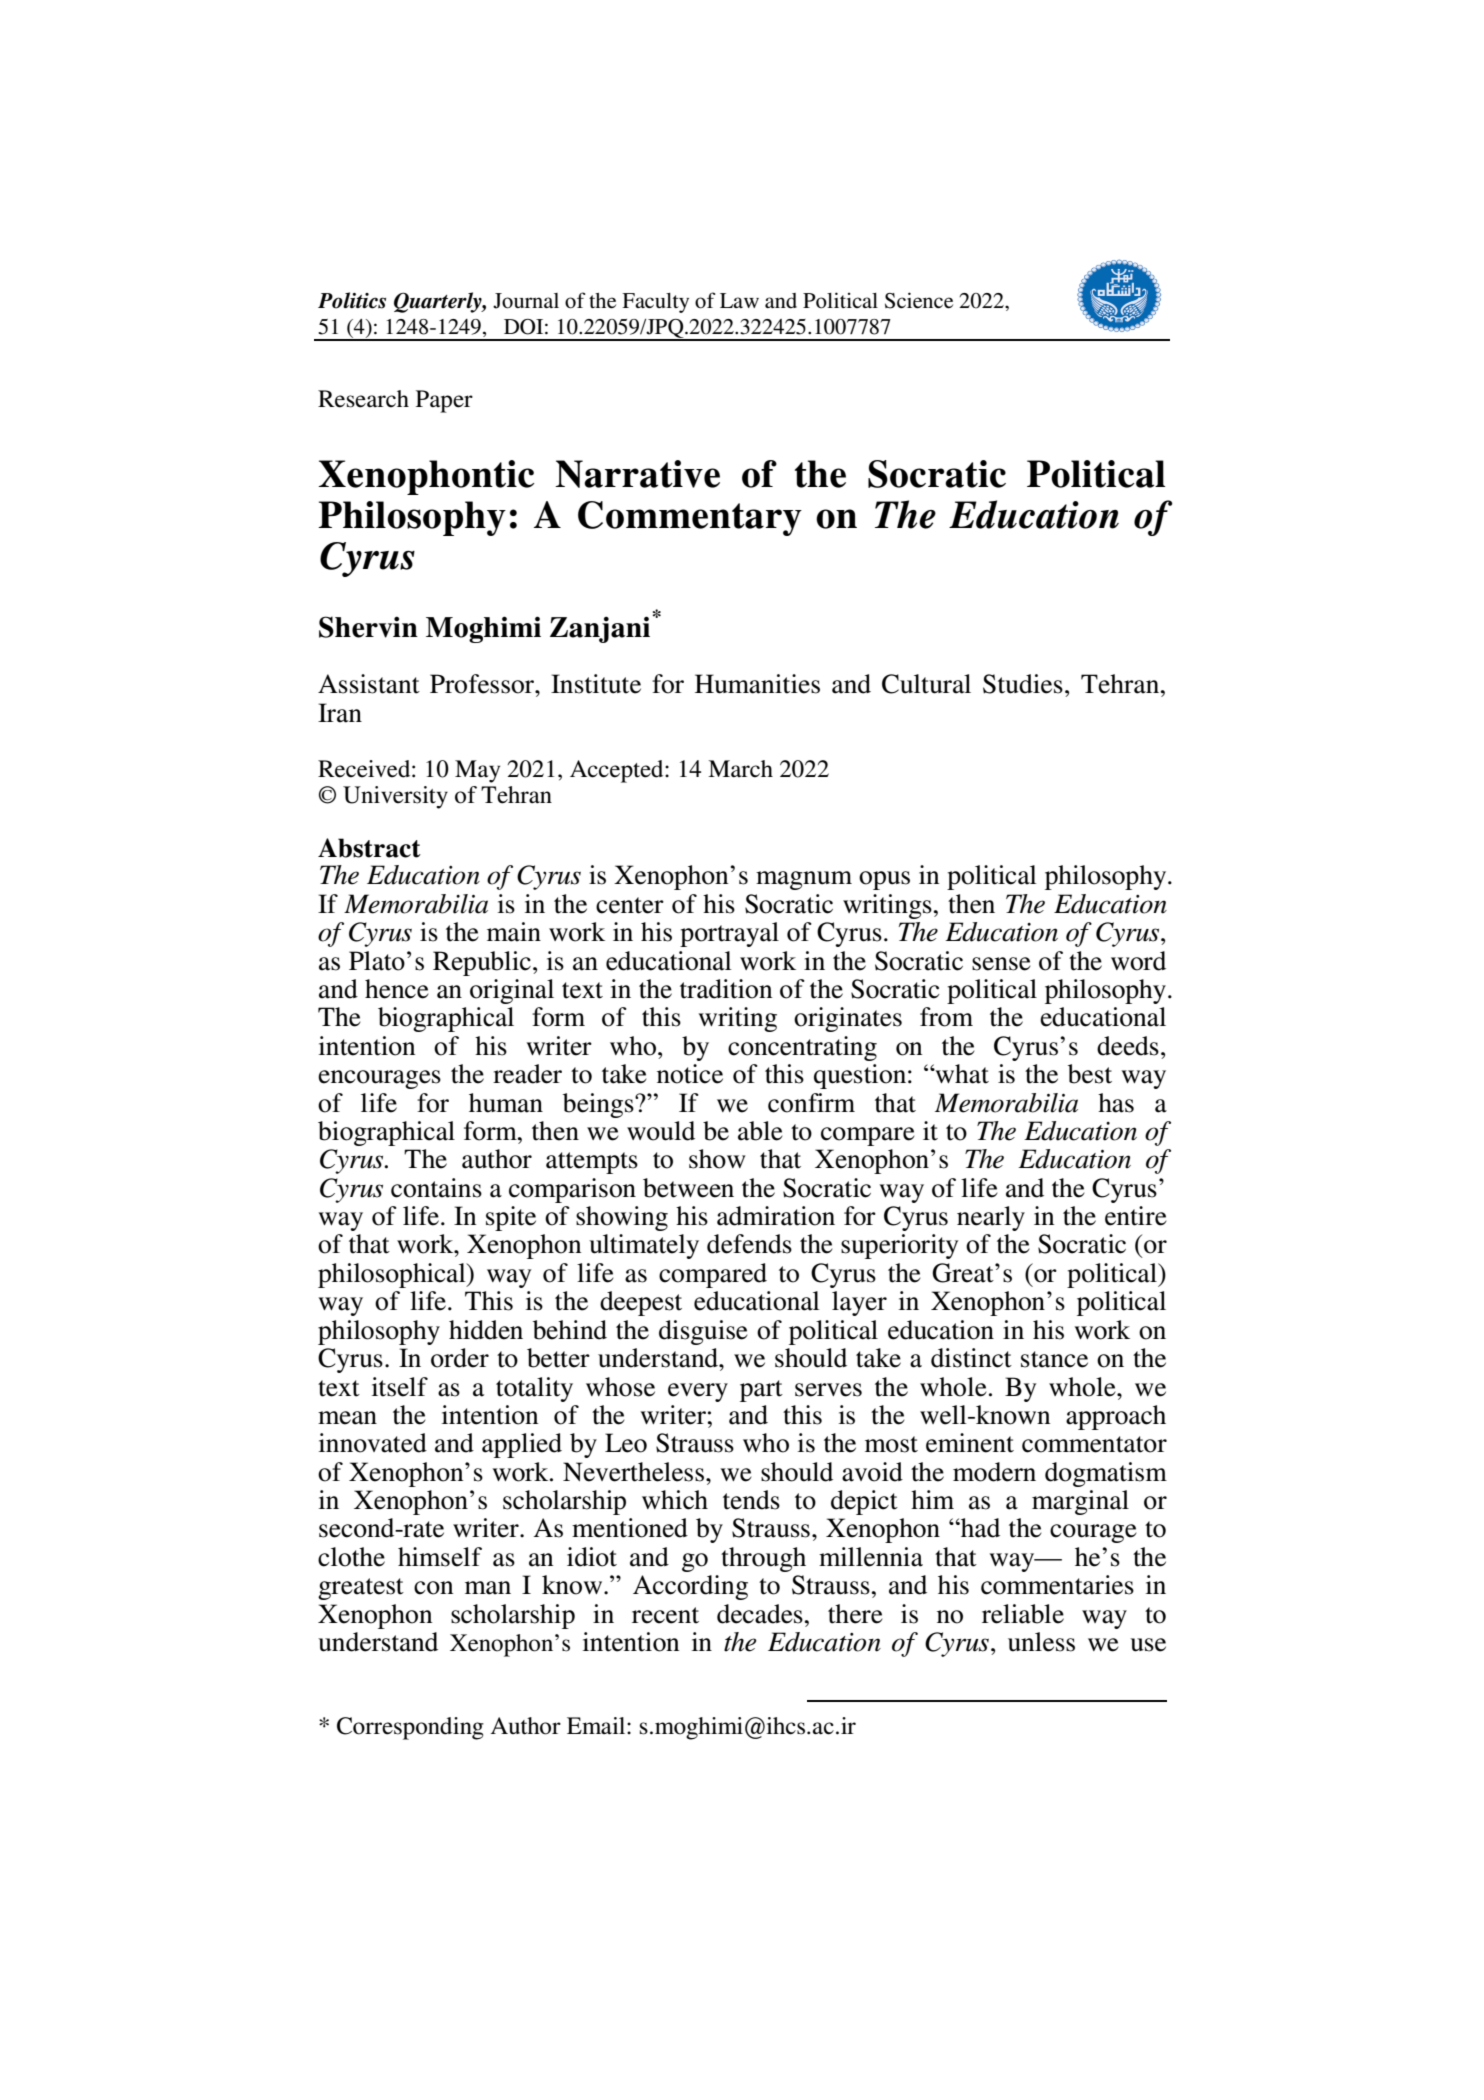 The width and height of the screenshot is (1484, 2100). What do you see at coordinates (740, 769) in the screenshot?
I see `March` at bounding box center [740, 769].
